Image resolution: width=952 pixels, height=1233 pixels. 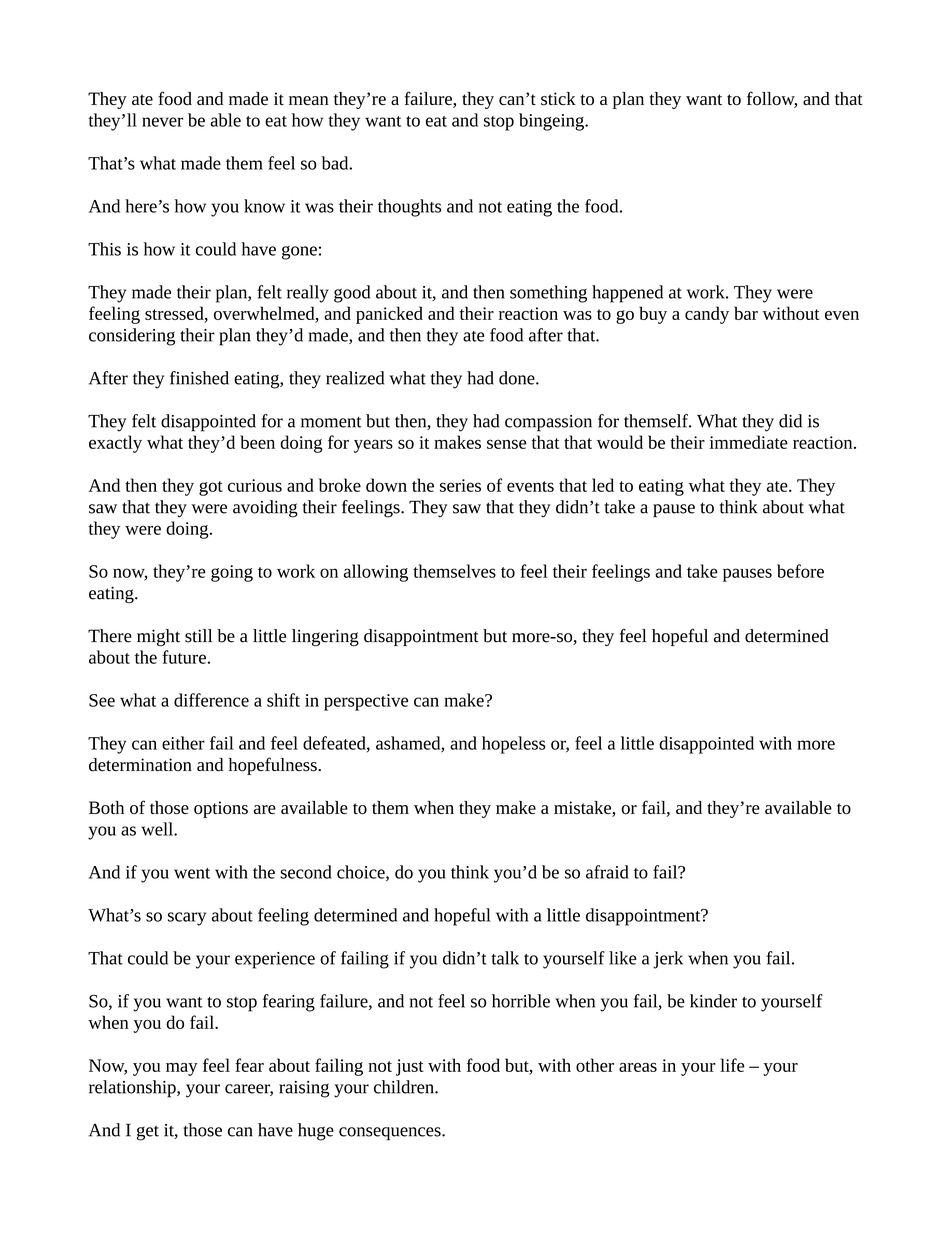 What do you see at coordinates (552, 122) in the screenshot?
I see `bingeing` at bounding box center [552, 122].
